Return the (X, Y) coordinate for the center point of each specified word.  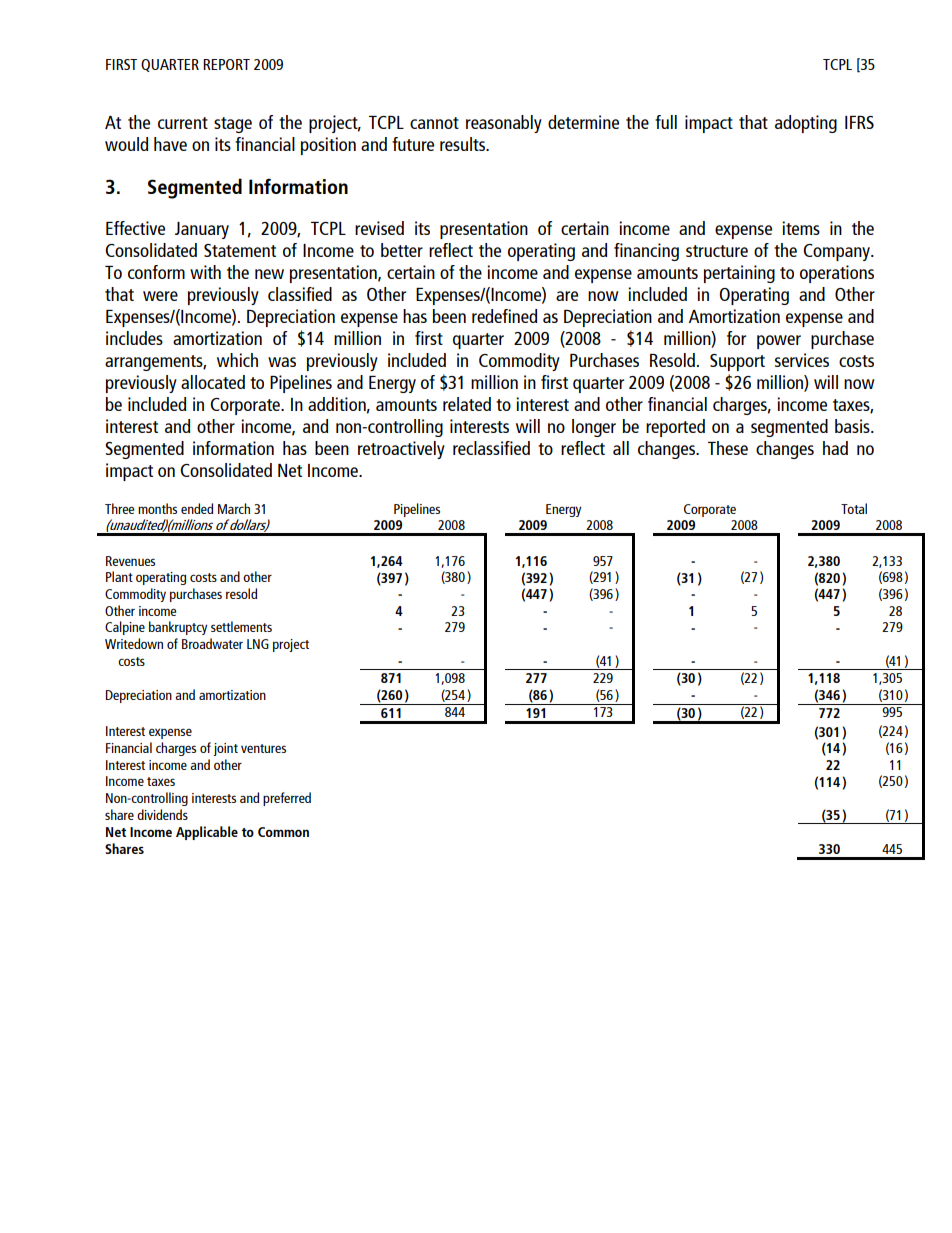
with (205, 272)
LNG (258, 644)
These (728, 448)
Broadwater (212, 643)
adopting (806, 124)
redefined (504, 316)
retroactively (401, 450)
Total (854, 508)
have (170, 144)
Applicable (207, 833)
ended (197, 508)
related (467, 404)
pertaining (739, 274)
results (463, 144)
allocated (213, 382)
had (835, 448)
